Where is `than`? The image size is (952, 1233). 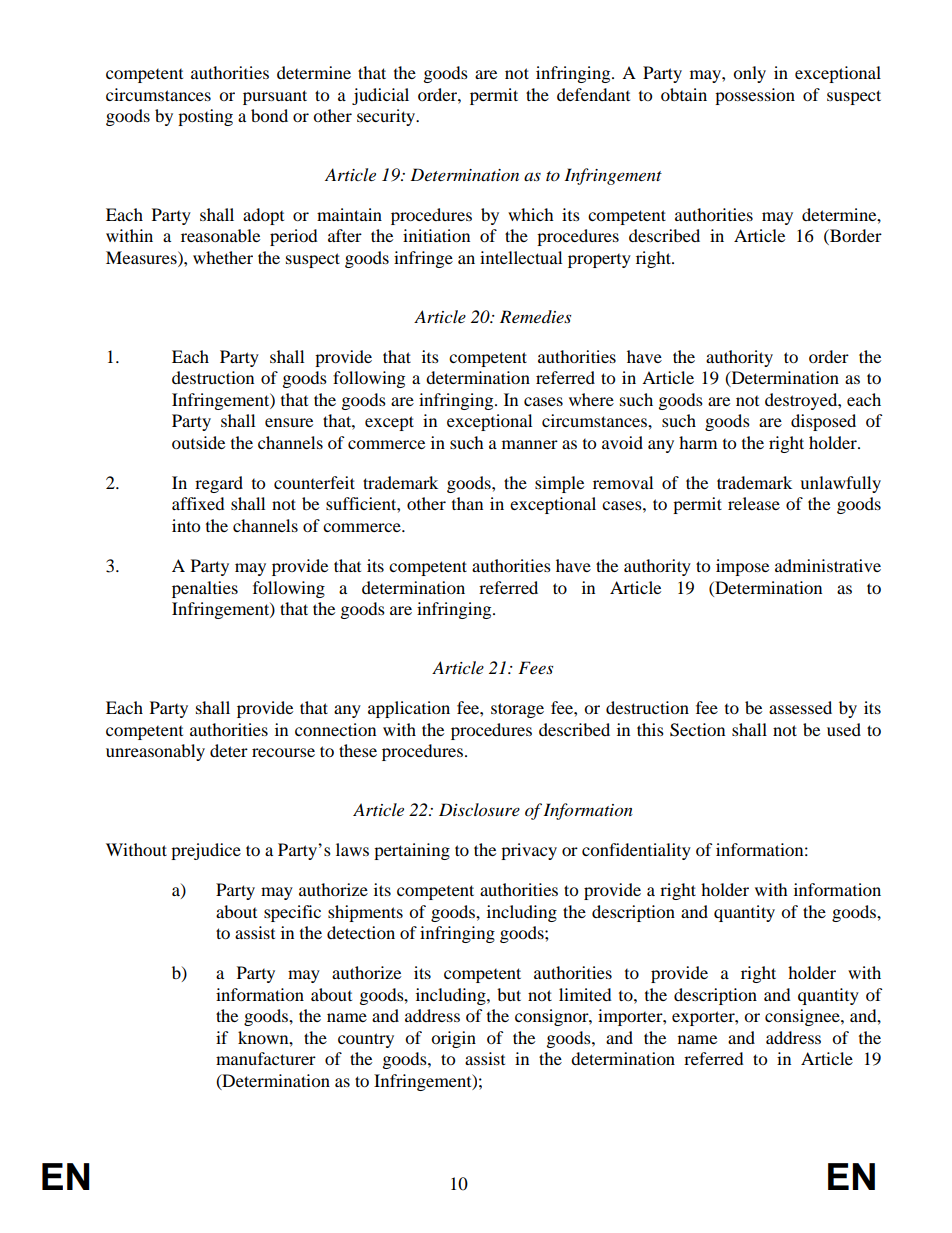 than is located at coordinates (467, 503).
